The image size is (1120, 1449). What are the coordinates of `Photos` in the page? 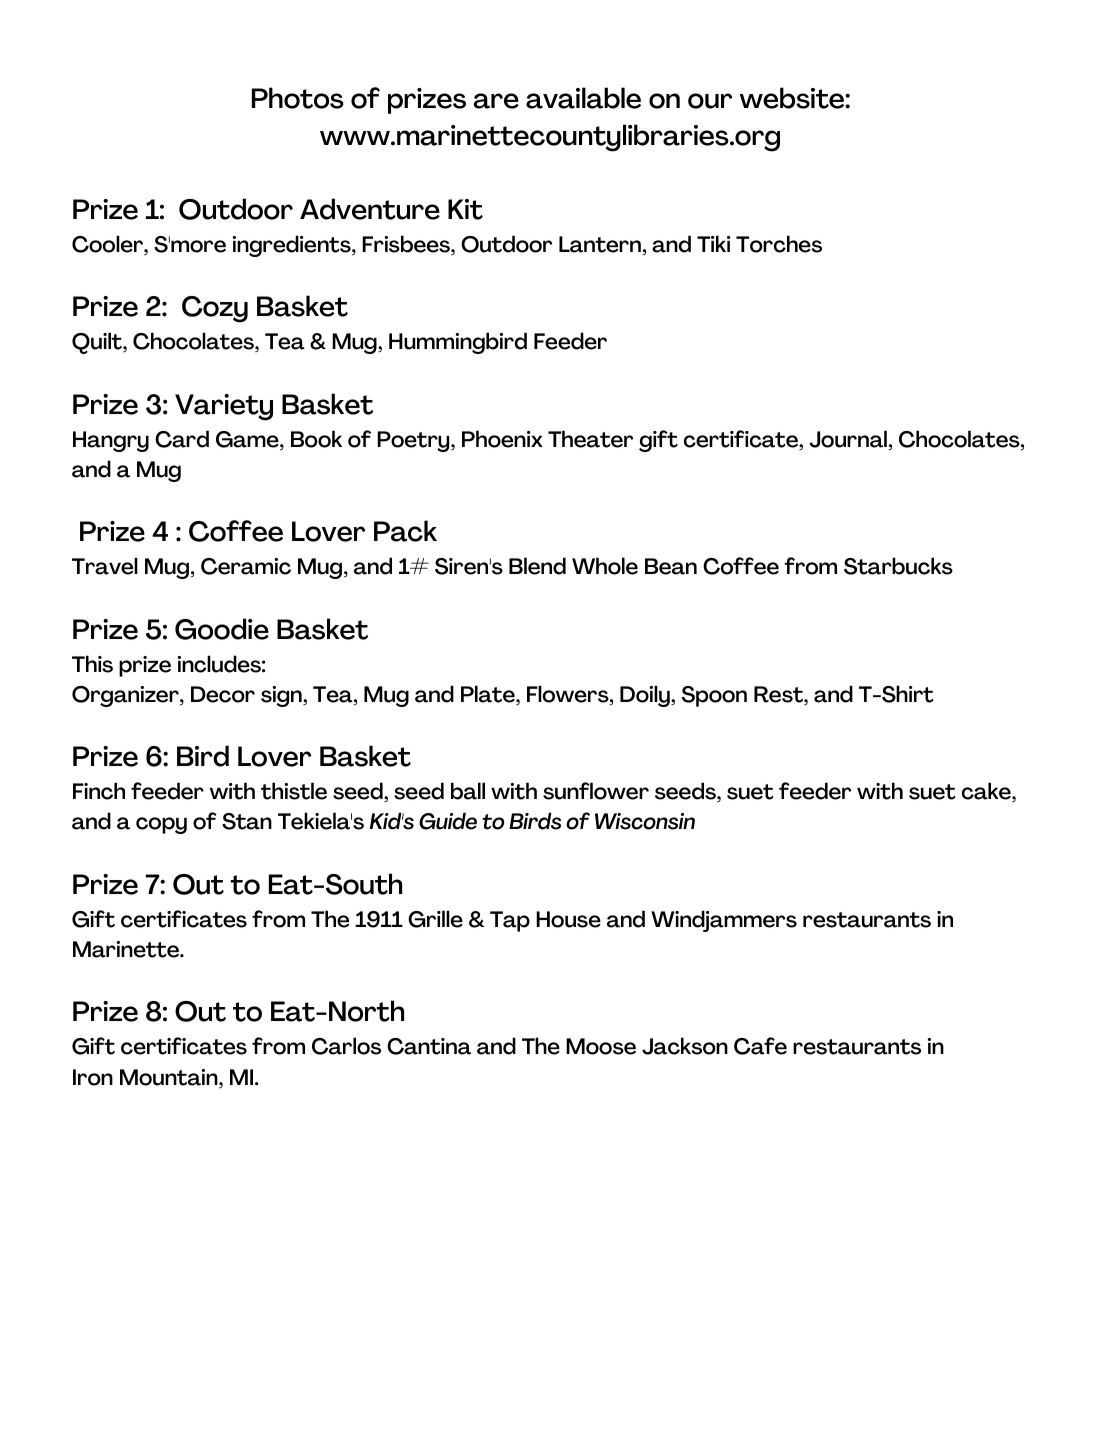 It's located at (298, 98).
